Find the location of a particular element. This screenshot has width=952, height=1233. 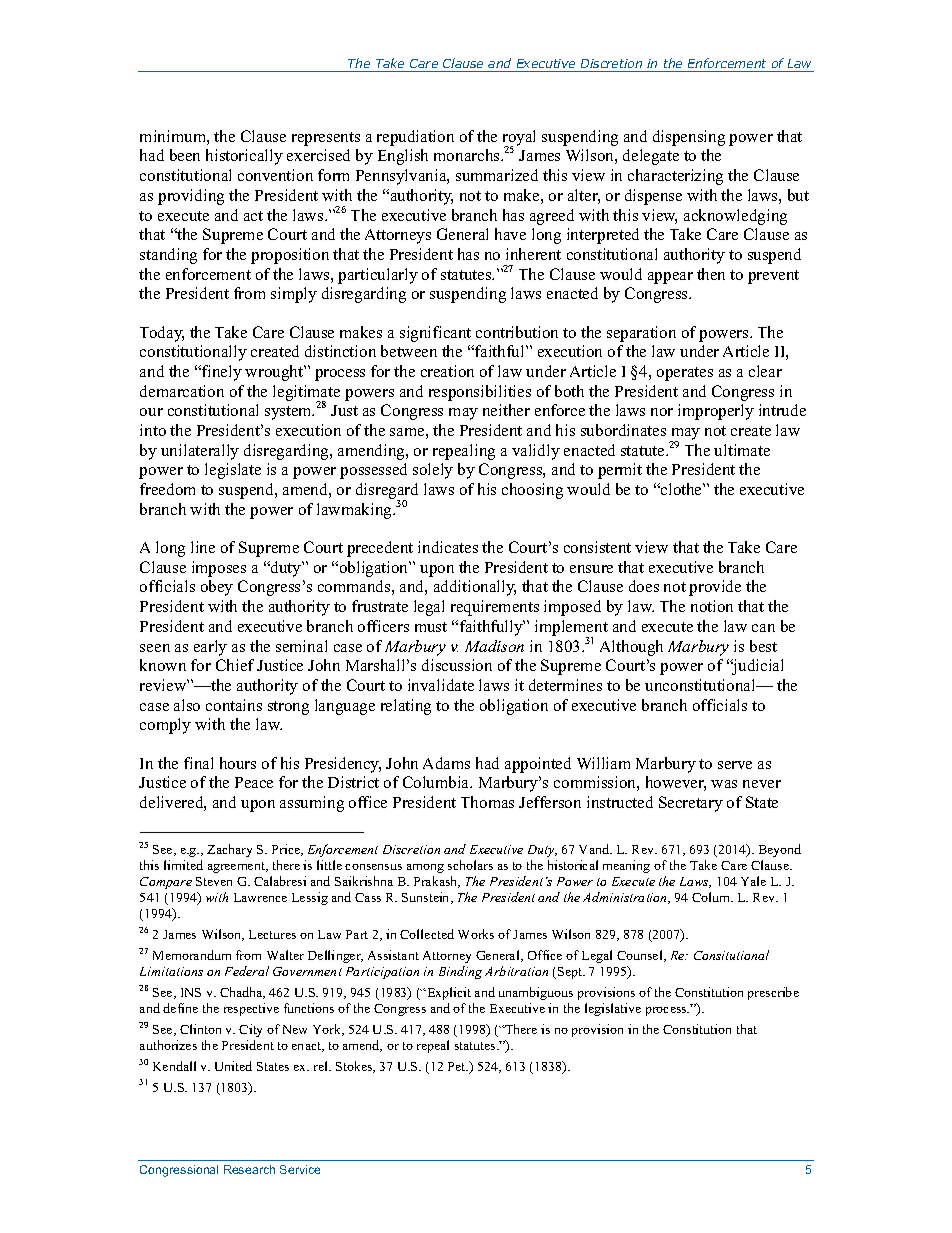

best is located at coordinates (763, 646).
